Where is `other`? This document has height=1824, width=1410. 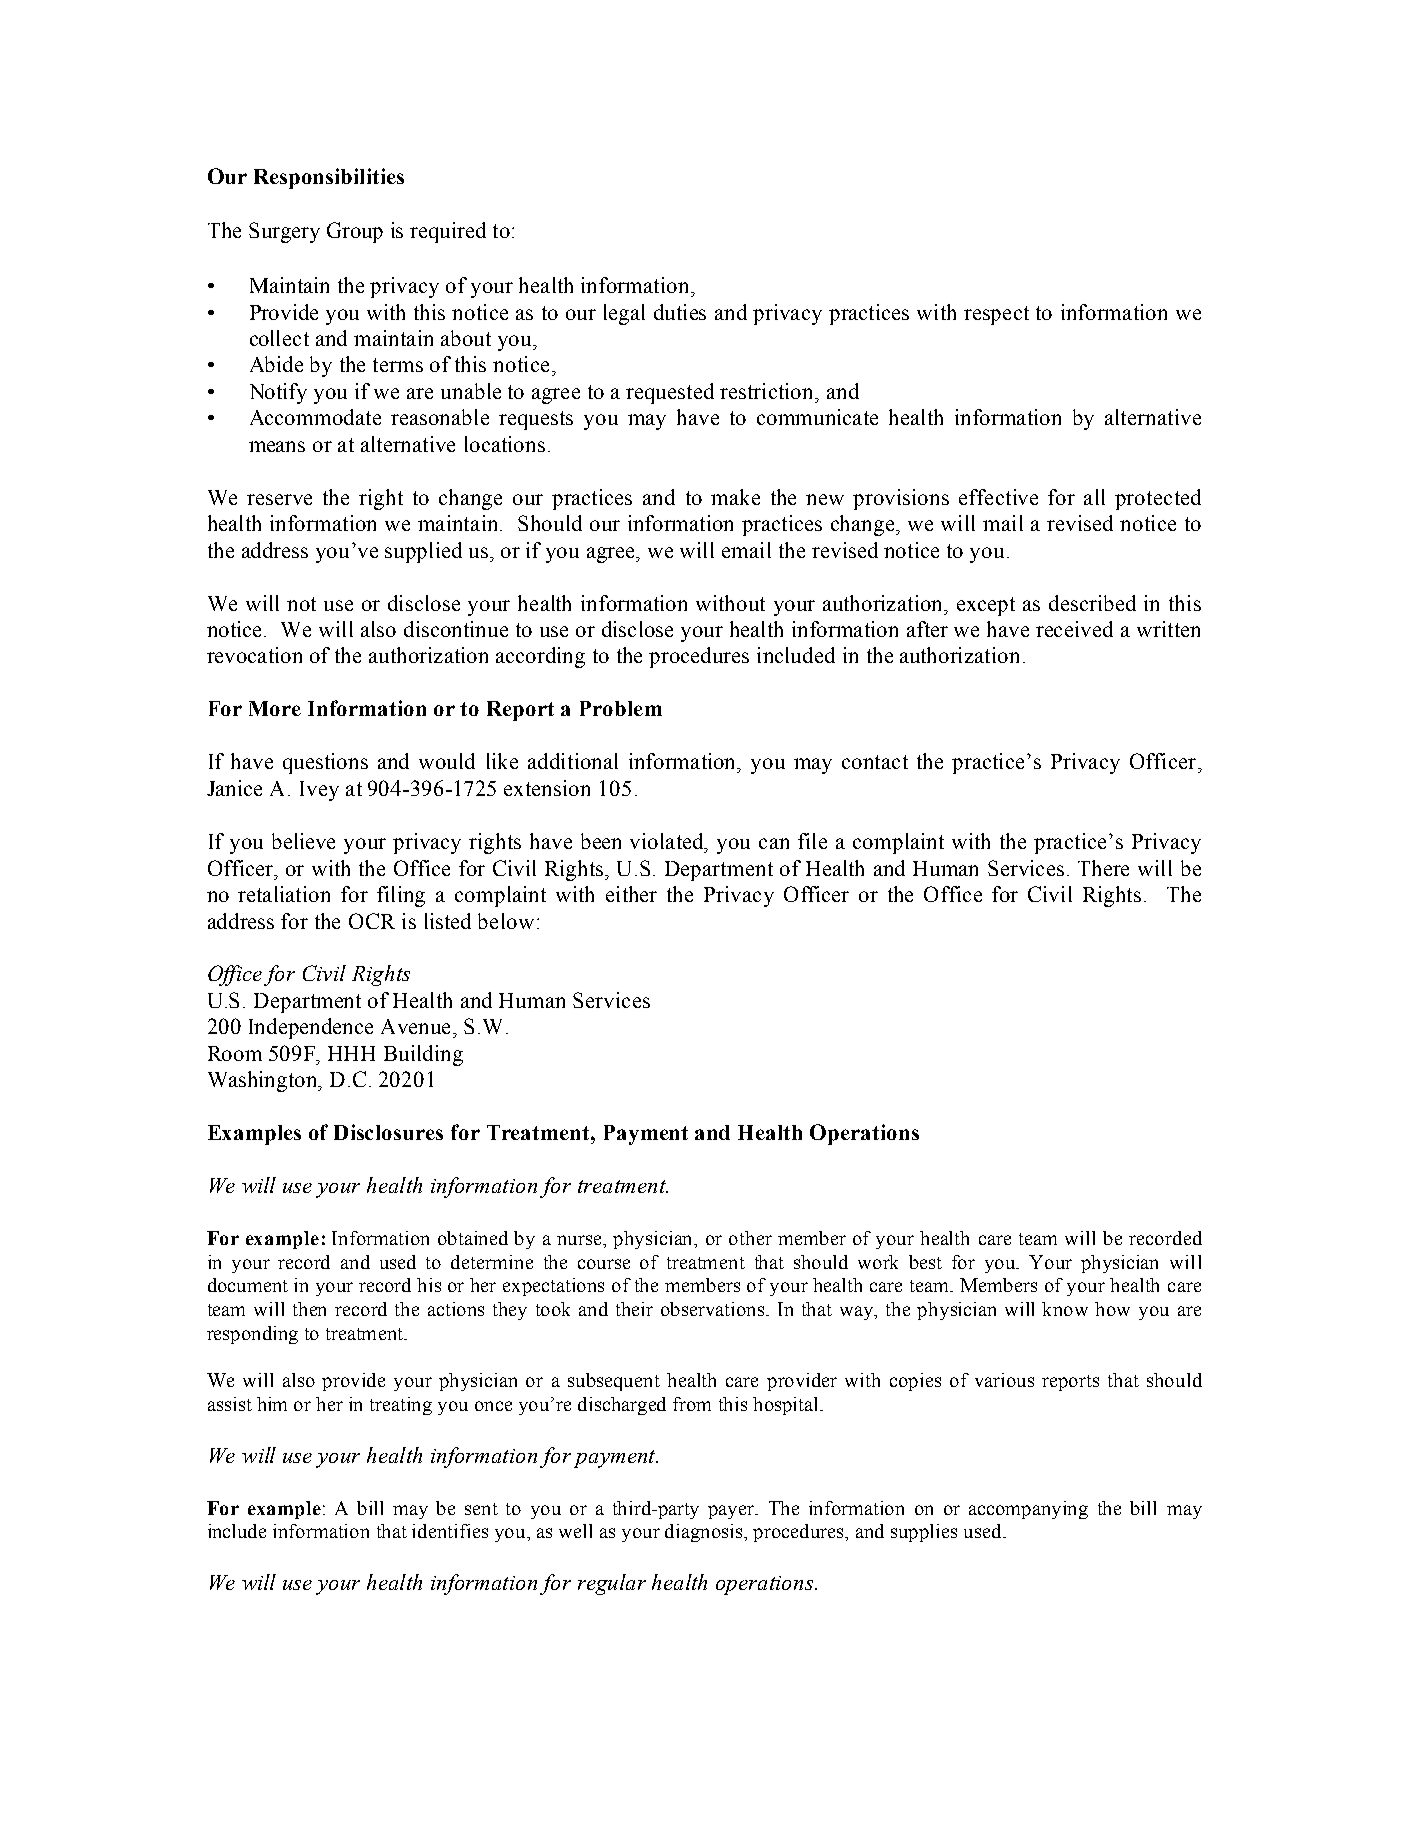 other is located at coordinates (750, 1238).
